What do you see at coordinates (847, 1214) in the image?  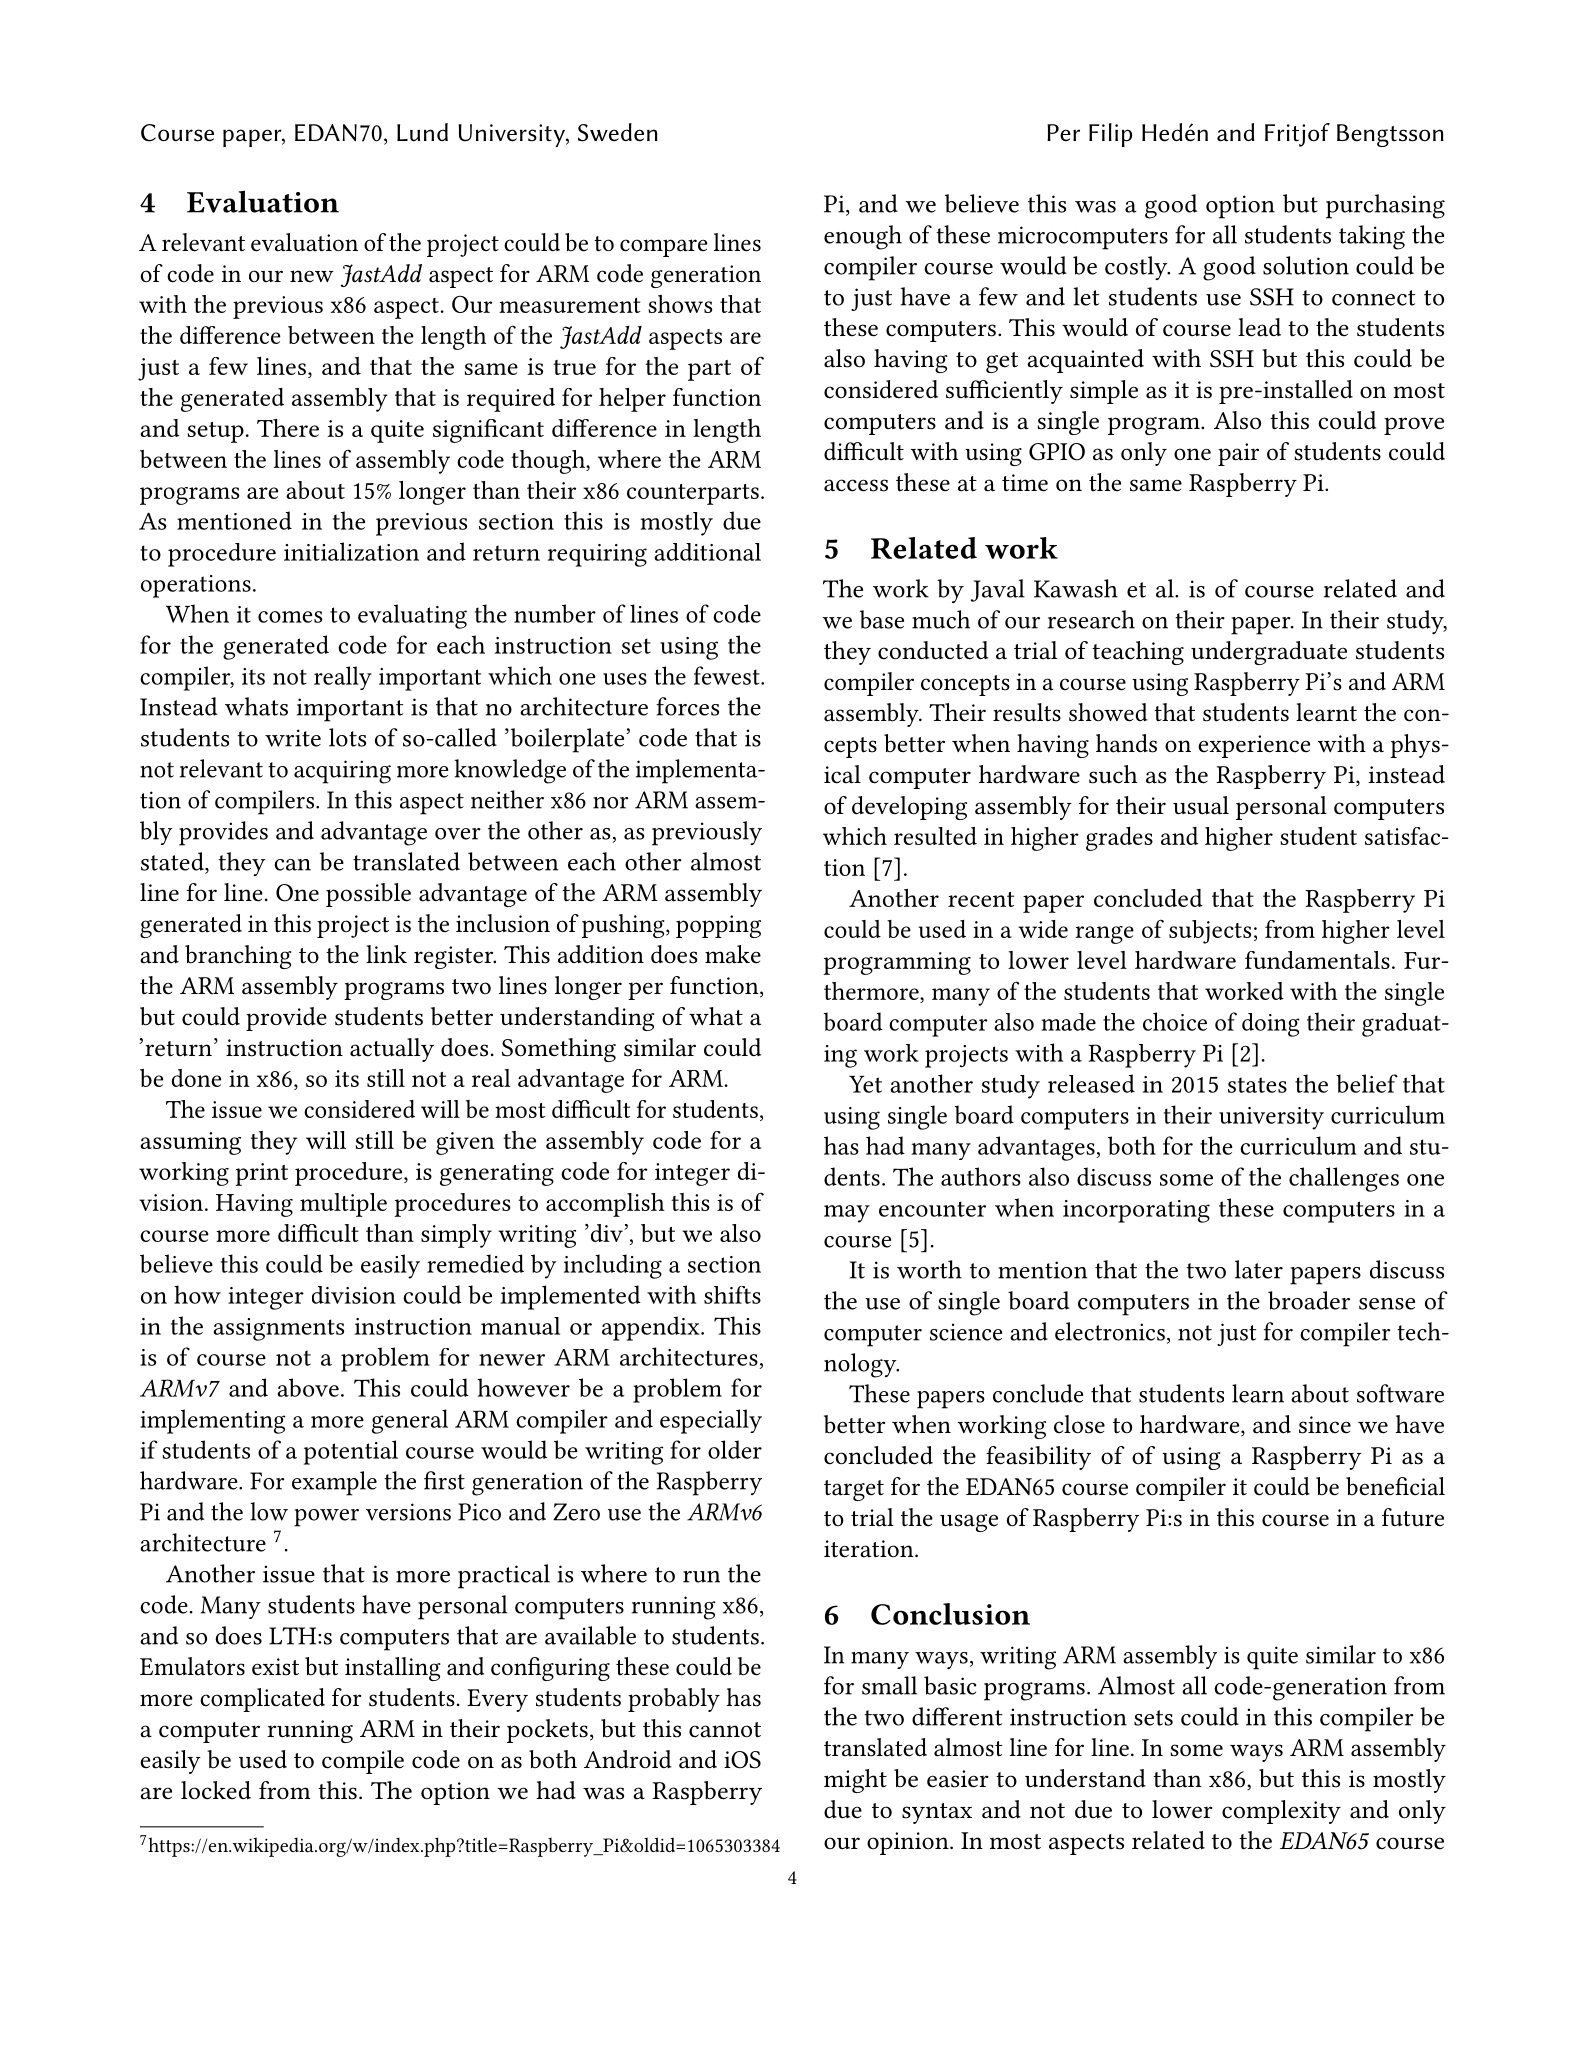 I see `may` at bounding box center [847, 1214].
